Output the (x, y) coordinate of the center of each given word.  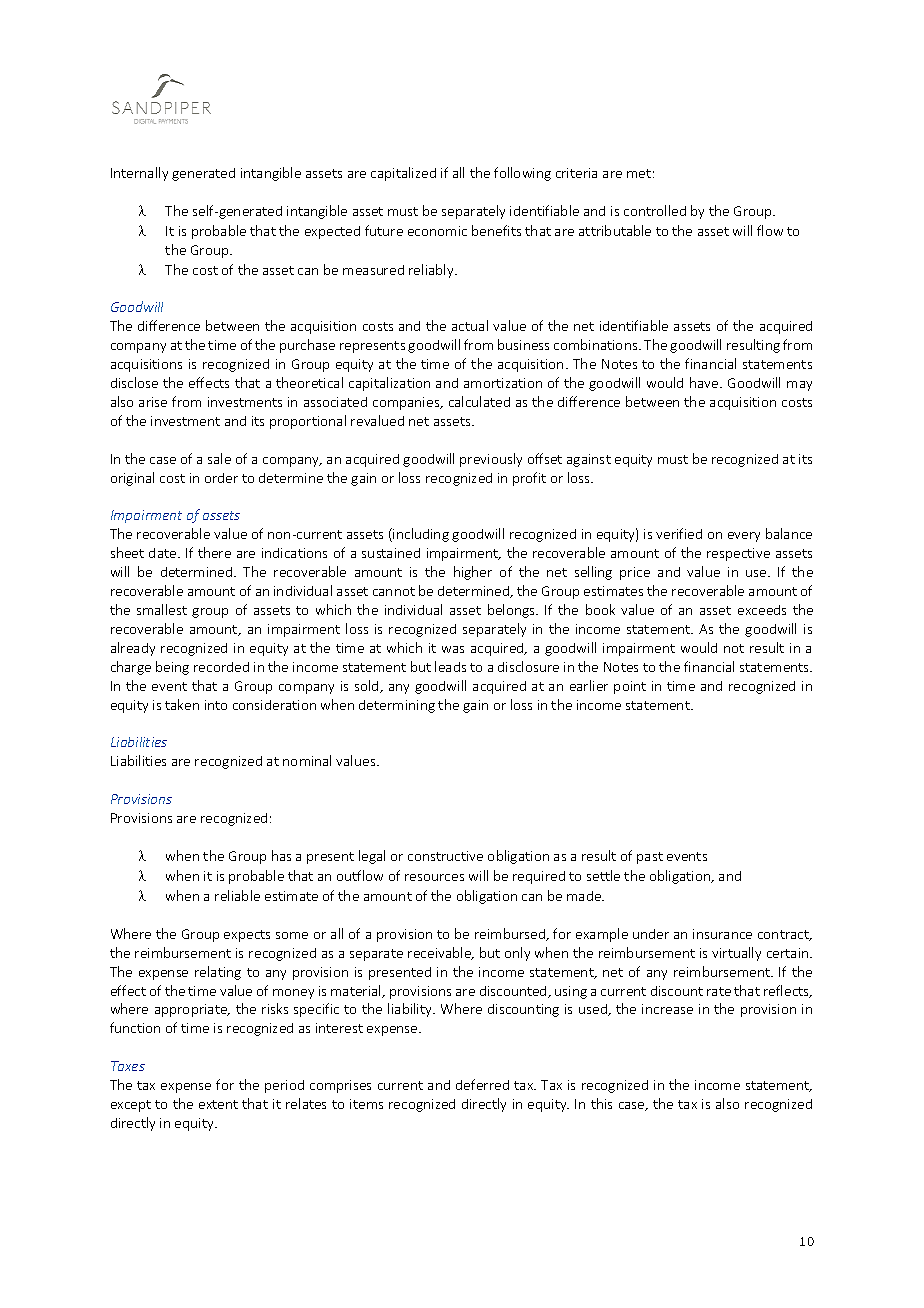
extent (218, 1104)
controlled (655, 210)
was (453, 649)
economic (437, 231)
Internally (139, 174)
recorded (221, 667)
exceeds (762, 610)
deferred (482, 1084)
